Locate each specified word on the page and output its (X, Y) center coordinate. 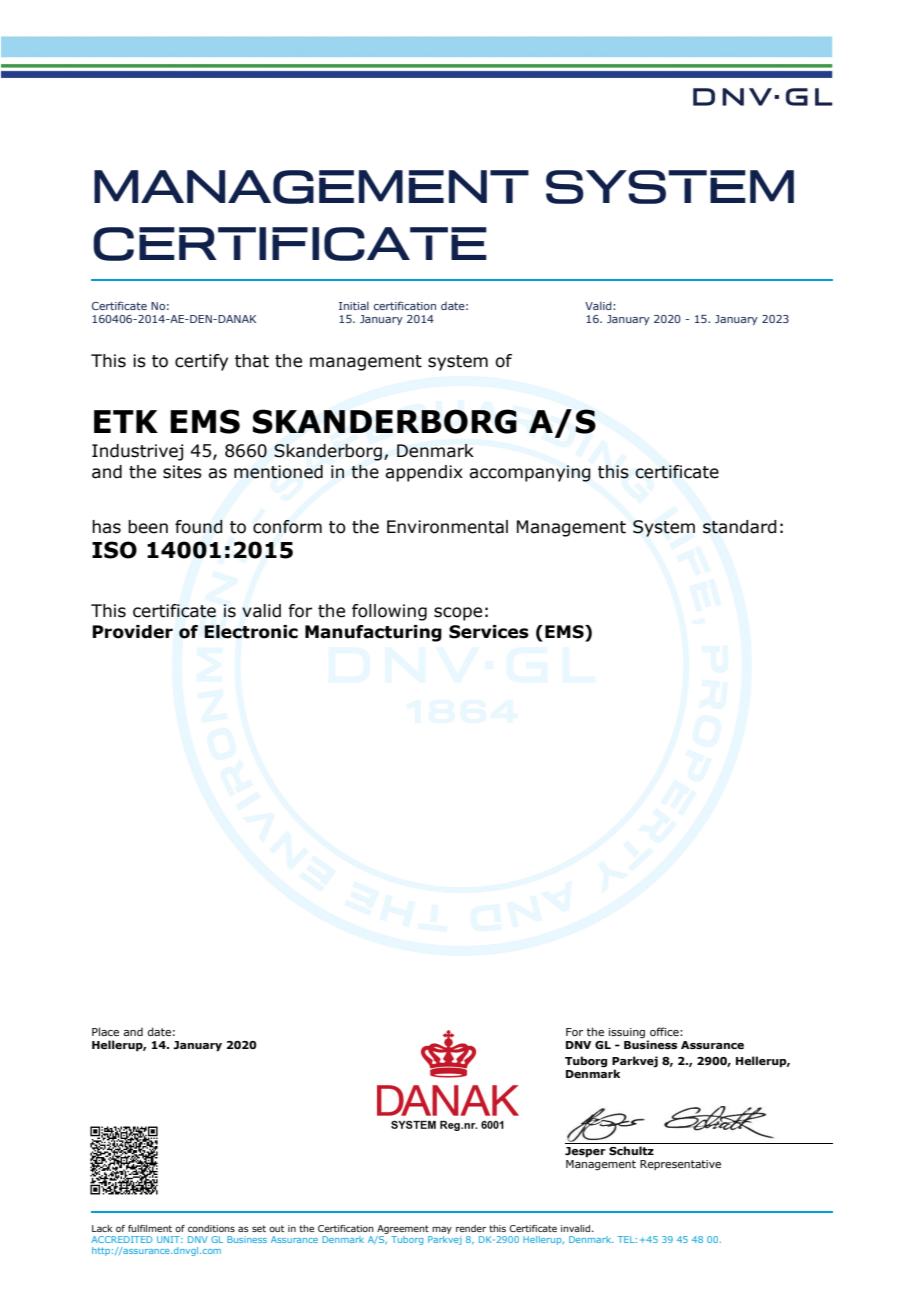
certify (201, 362)
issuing (628, 1034)
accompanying (530, 473)
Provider (132, 632)
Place (105, 1031)
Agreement (403, 1229)
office (665, 1031)
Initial (354, 305)
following (389, 612)
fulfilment (150, 1228)
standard (740, 527)
